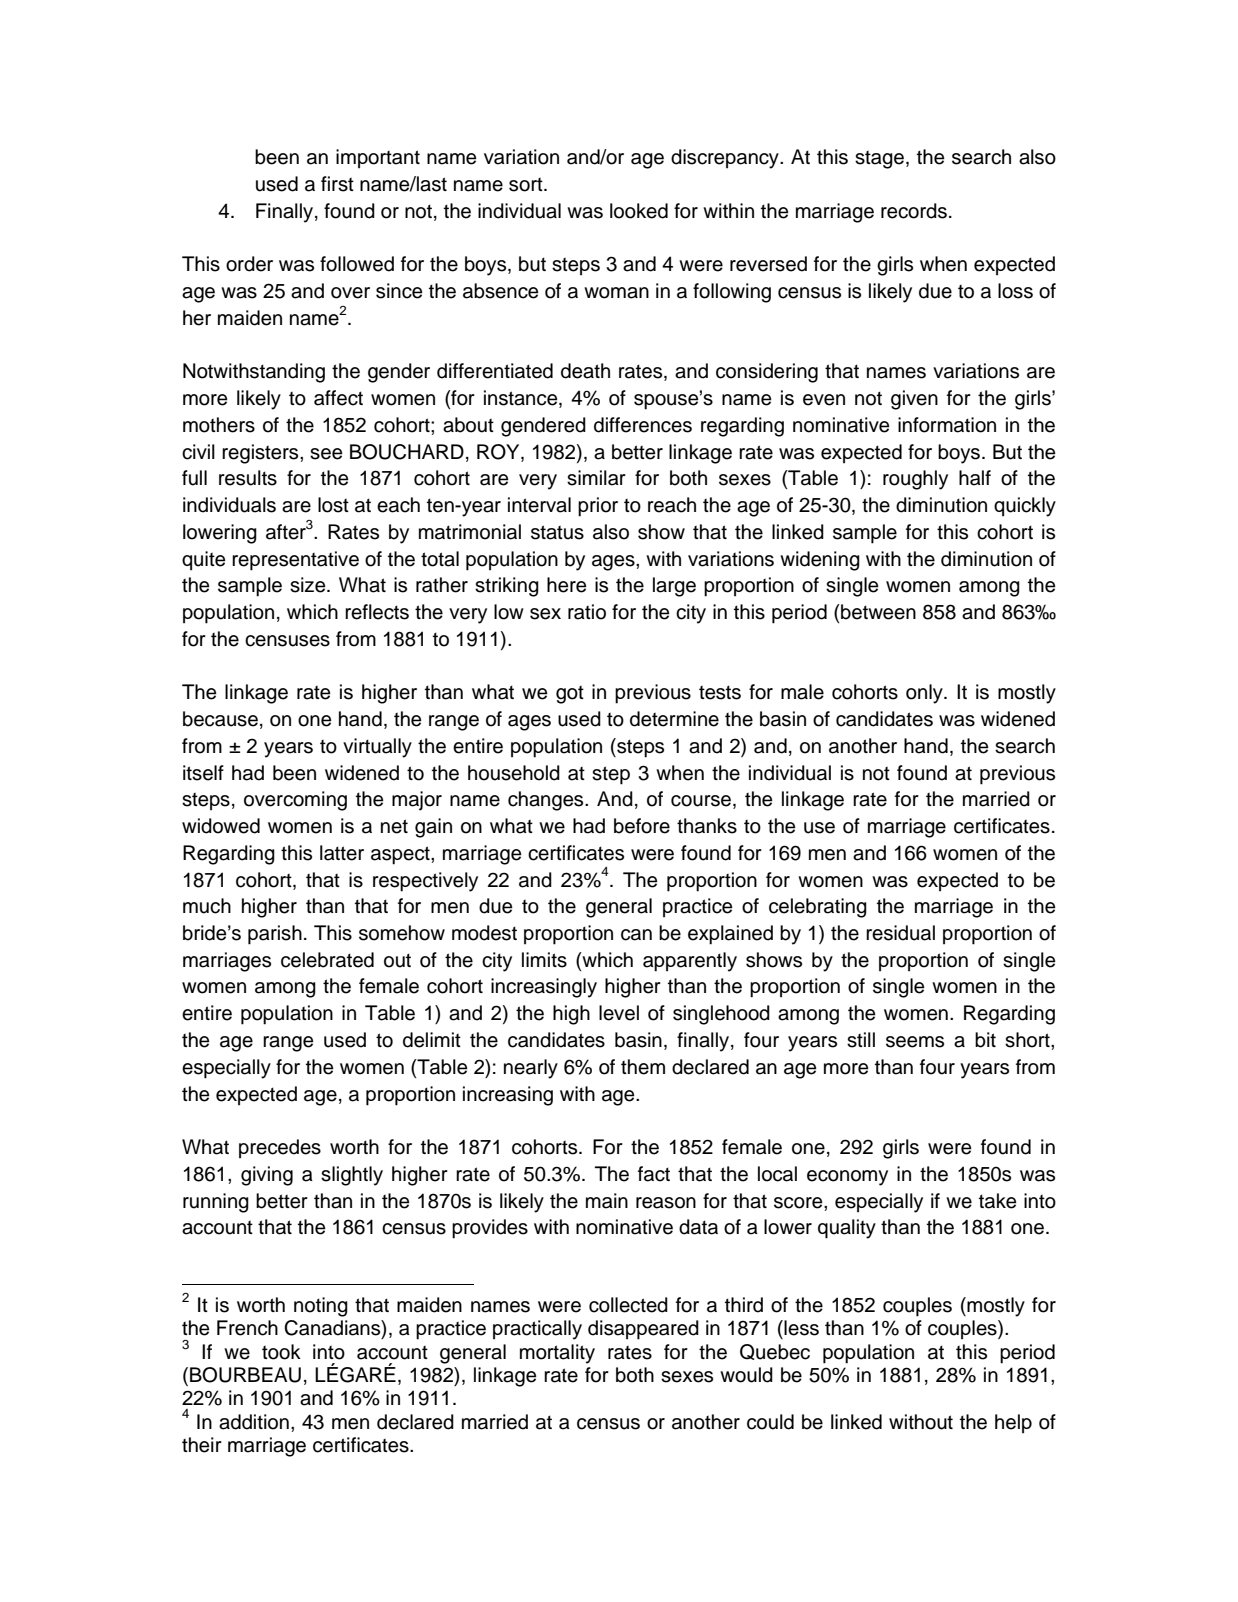 The image size is (1238, 1602). What do you see at coordinates (925, 694) in the screenshot?
I see `only` at bounding box center [925, 694].
